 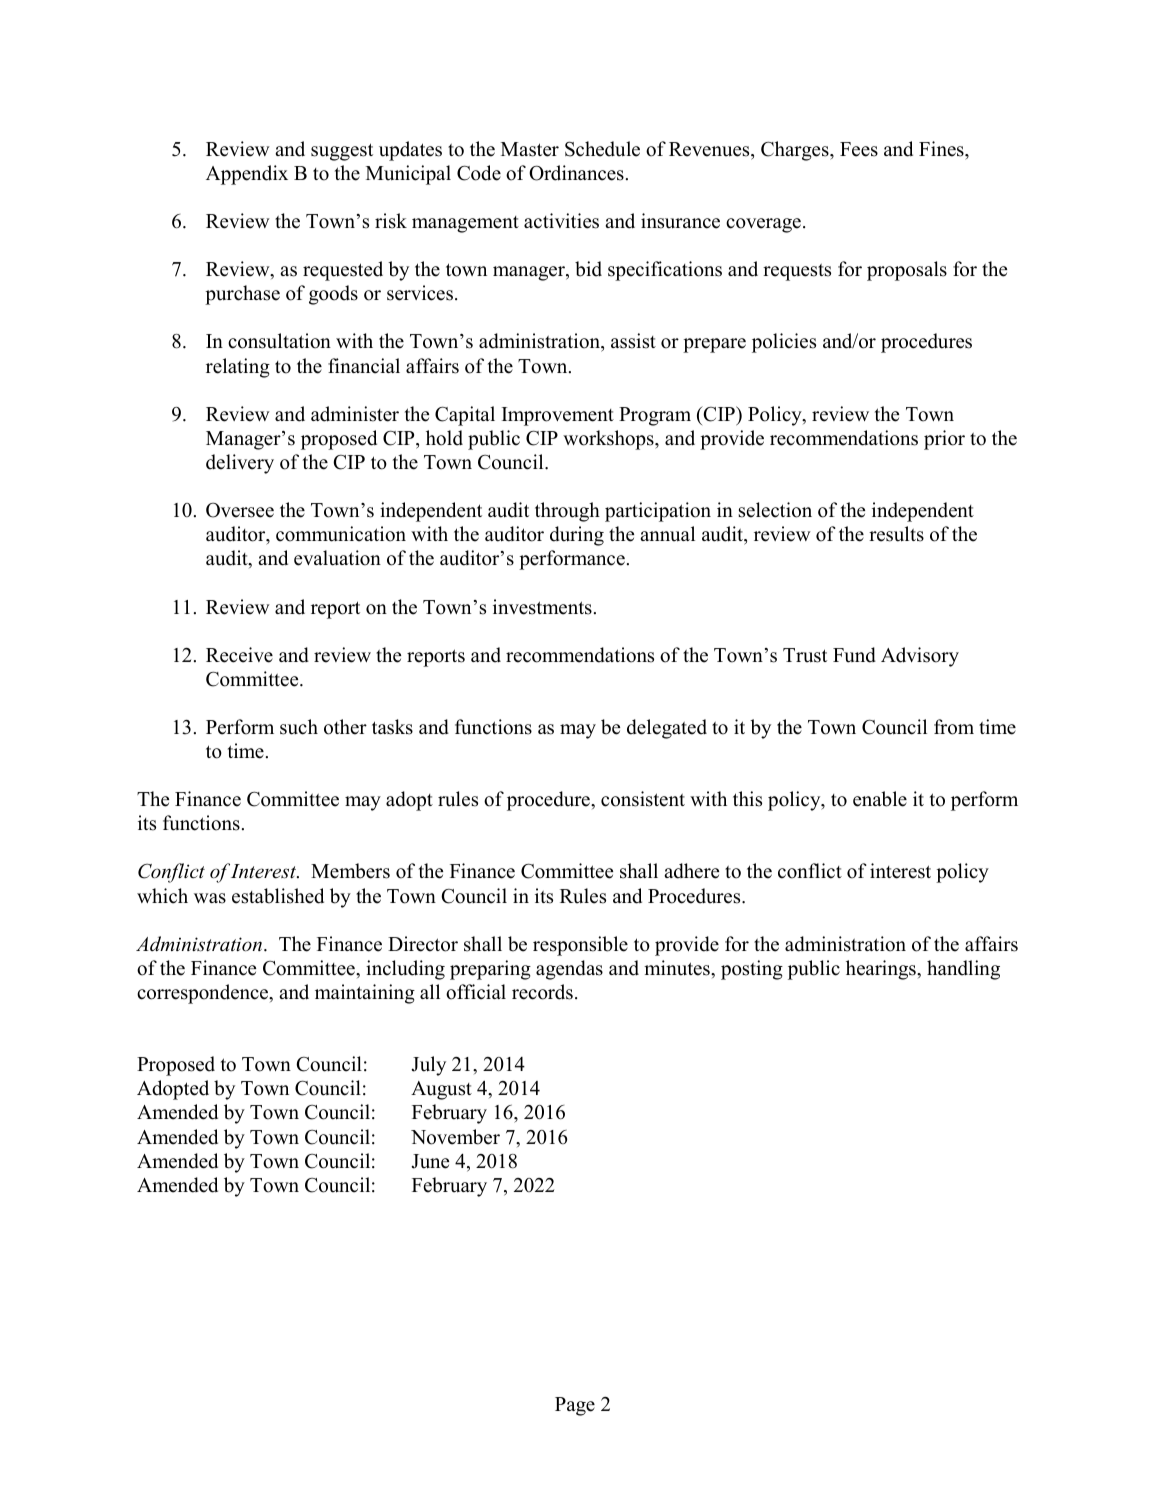 What do you see at coordinates (882, 970) in the document?
I see `hearings` at bounding box center [882, 970].
